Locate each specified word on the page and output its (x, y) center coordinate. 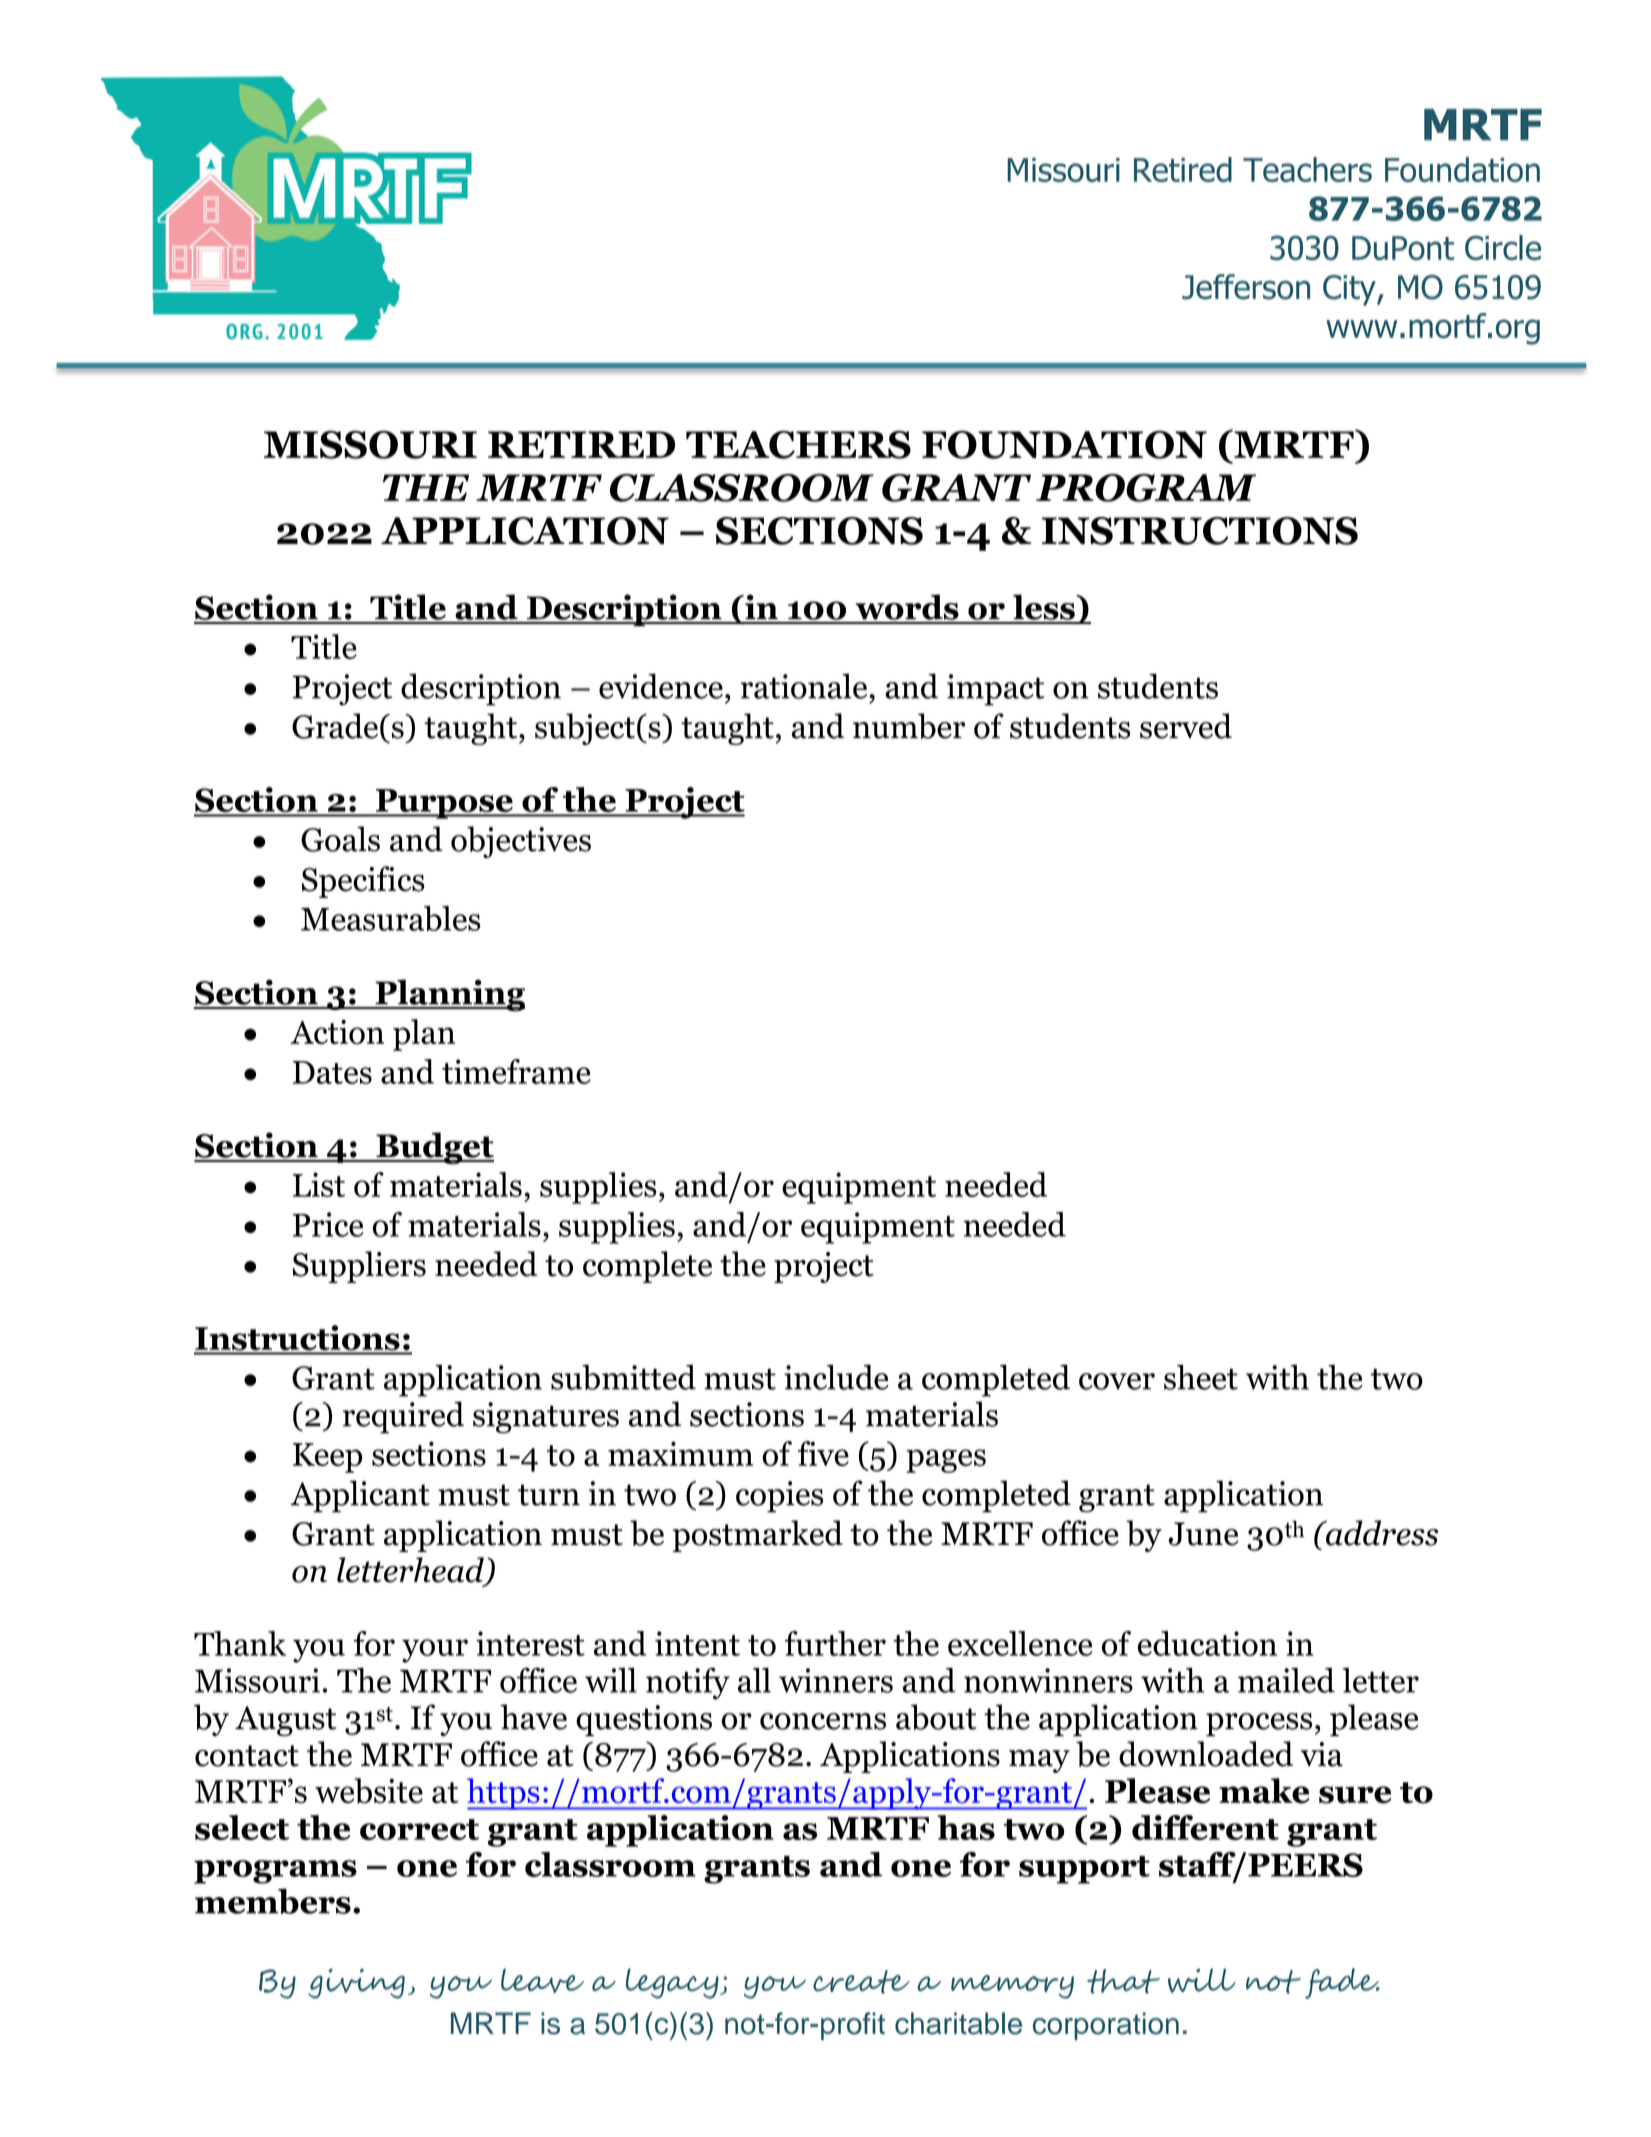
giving (356, 1984)
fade (1342, 1983)
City (1350, 290)
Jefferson (1246, 287)
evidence (661, 686)
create (861, 1982)
